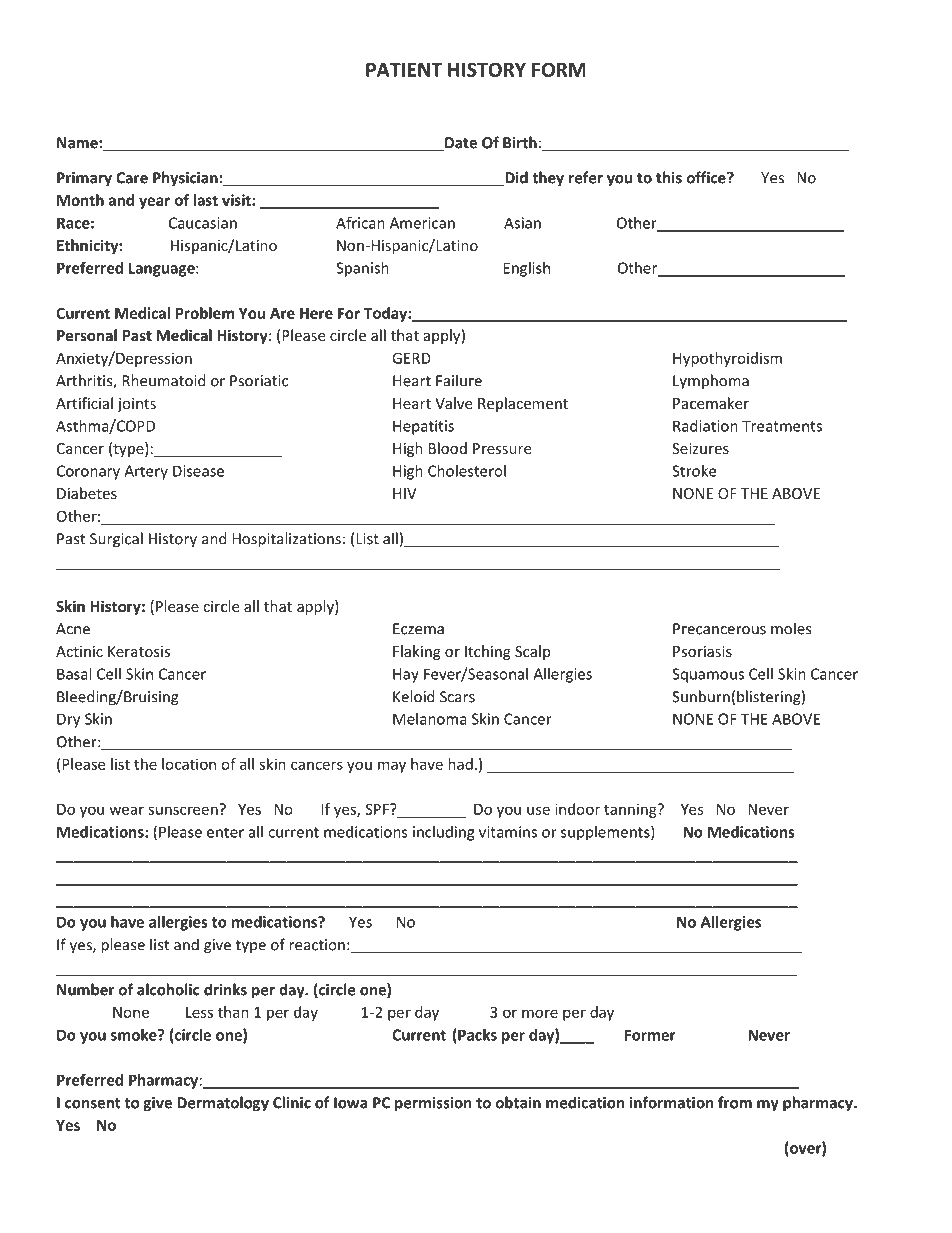  Describe the element at coordinates (631, 810) in the image. I see `tanning` at that location.
